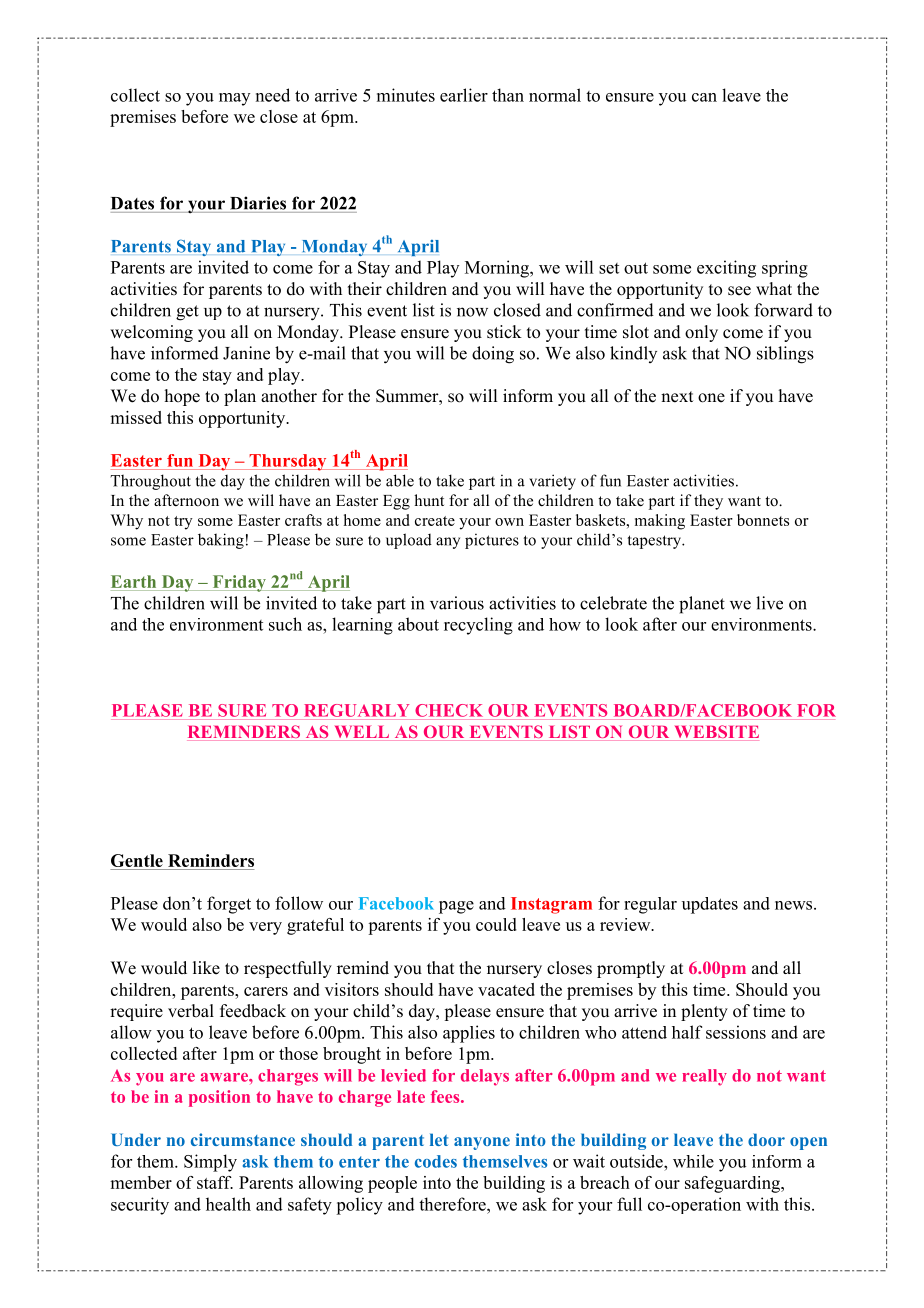 This image has height=1308, width=924. Describe the element at coordinates (182, 397) in the image. I see `hope` at that location.
